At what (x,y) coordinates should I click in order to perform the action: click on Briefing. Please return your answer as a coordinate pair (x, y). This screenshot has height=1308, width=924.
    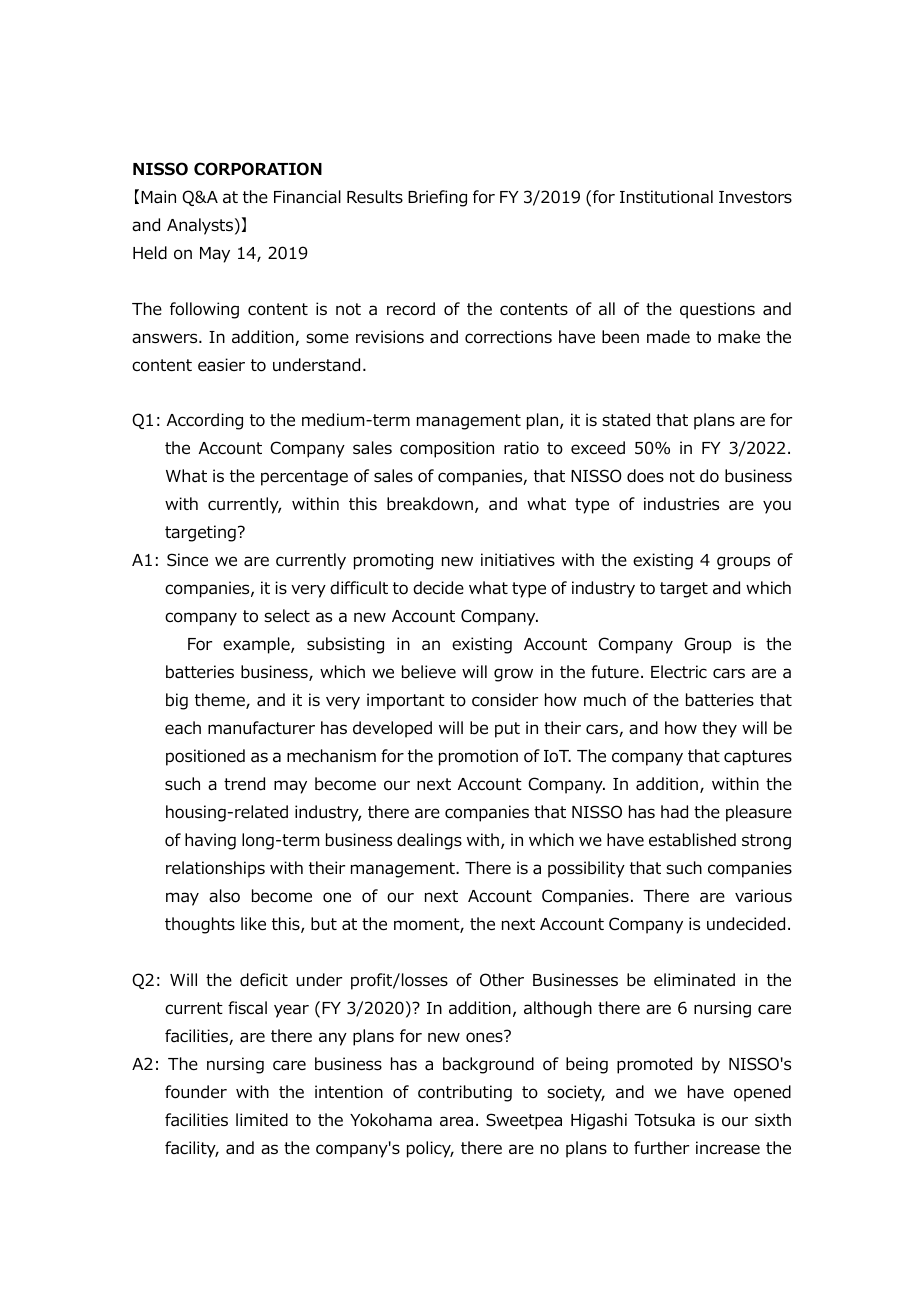
    Looking at the image, I should click on (437, 198).
